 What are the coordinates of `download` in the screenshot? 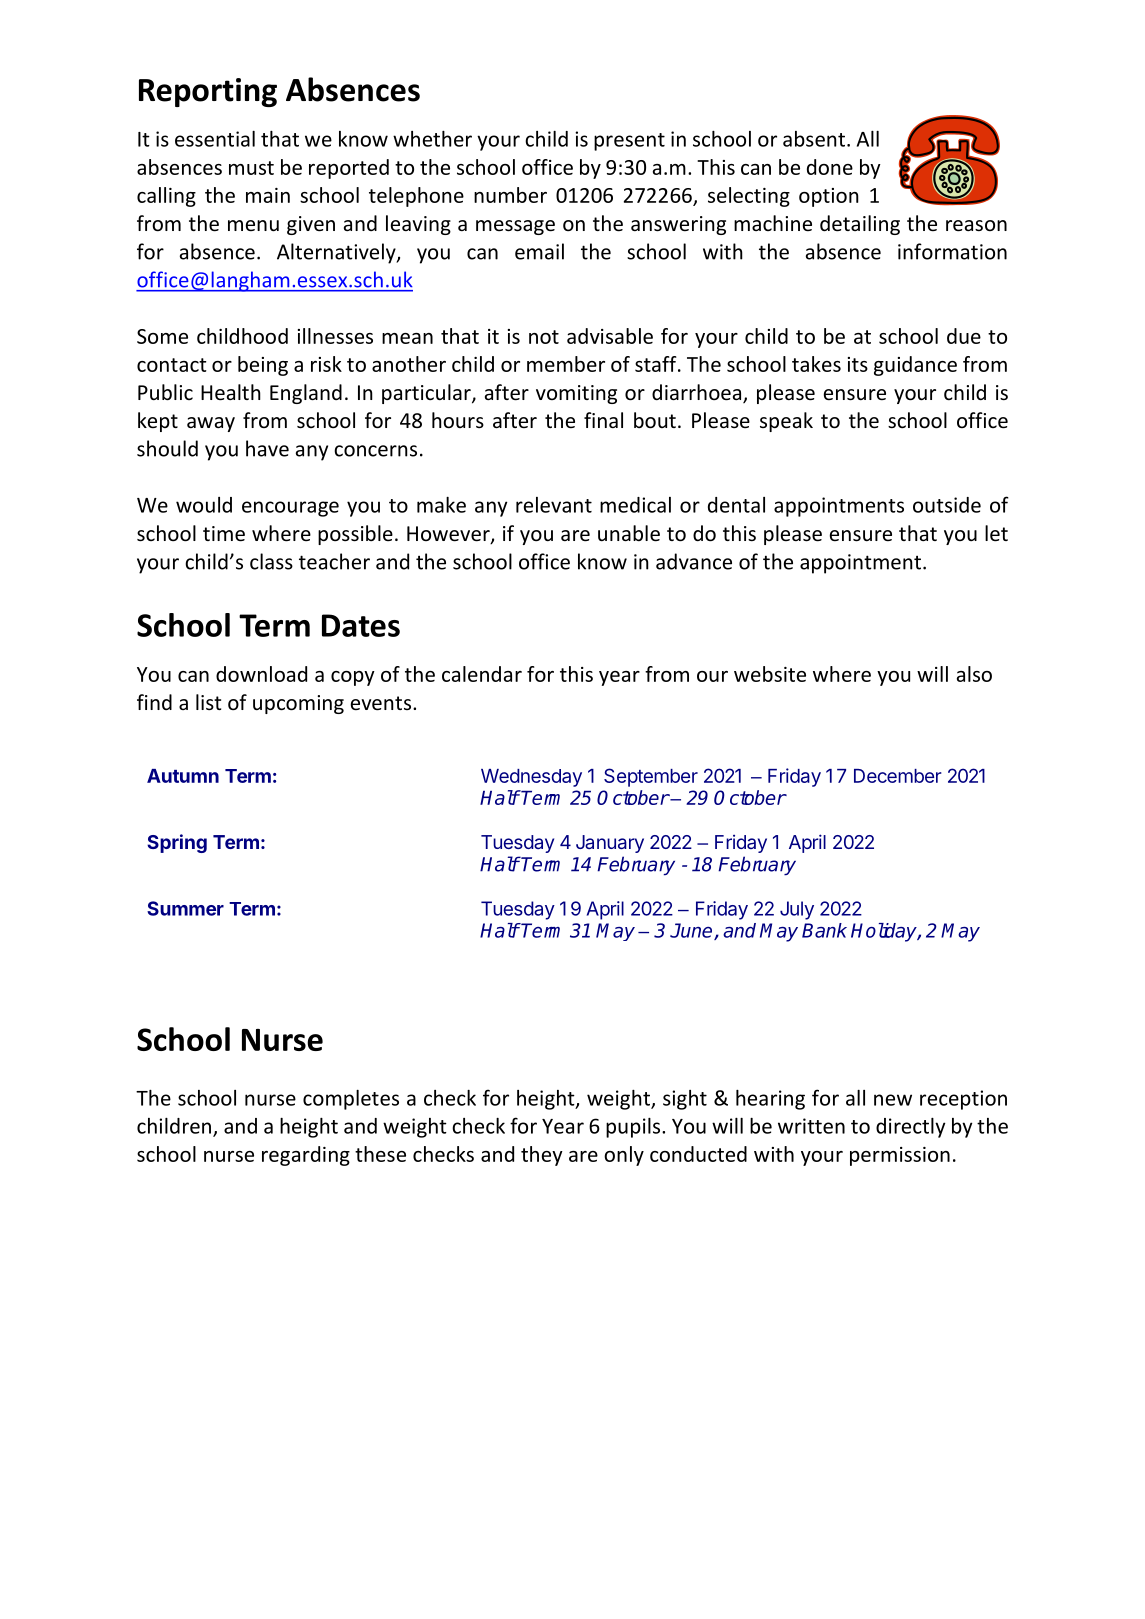 It's located at (261, 674).
